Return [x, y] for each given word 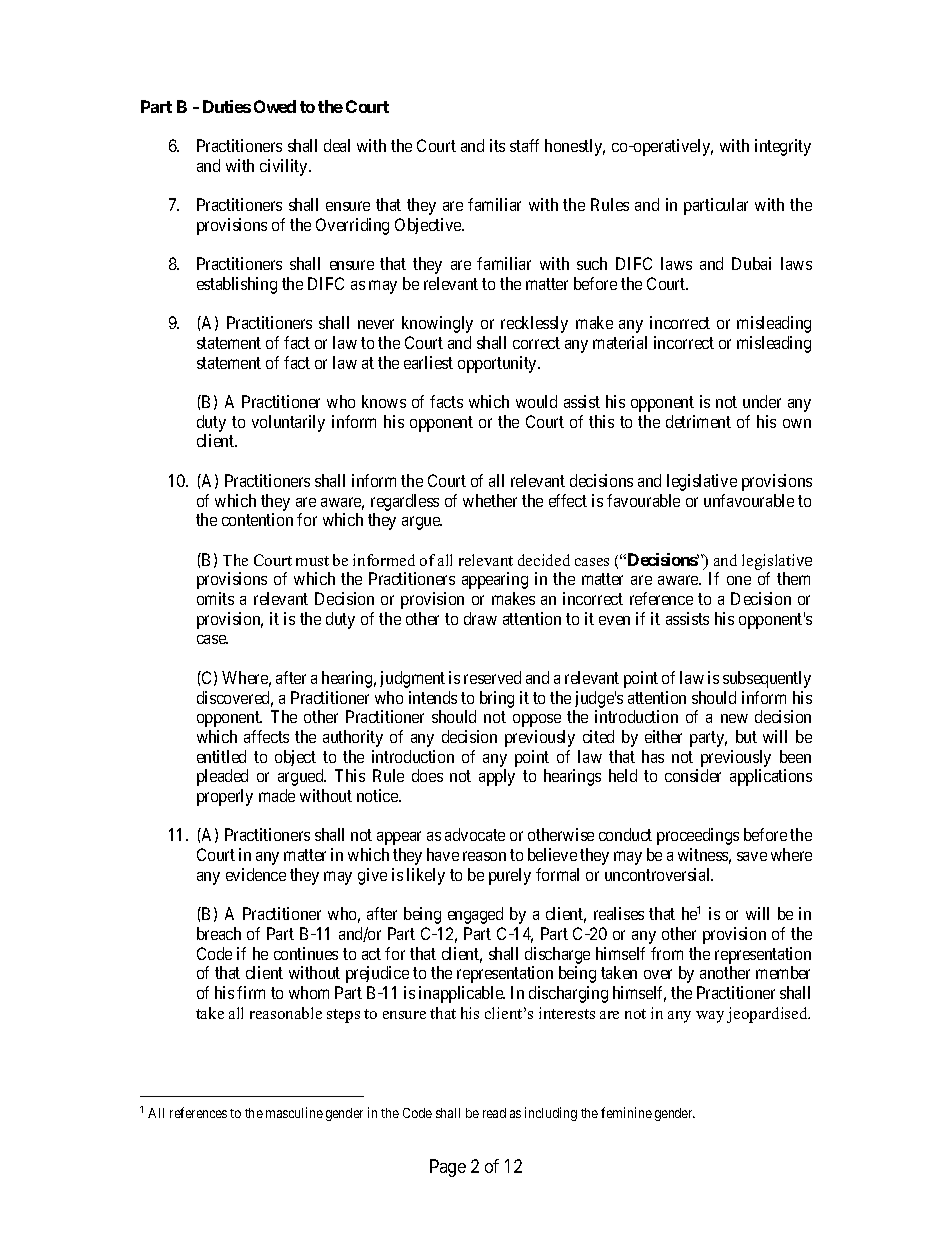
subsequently [767, 679]
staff [524, 145]
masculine [294, 1112]
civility [285, 167]
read [494, 1113]
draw [480, 618]
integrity [783, 147]
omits [215, 598]
